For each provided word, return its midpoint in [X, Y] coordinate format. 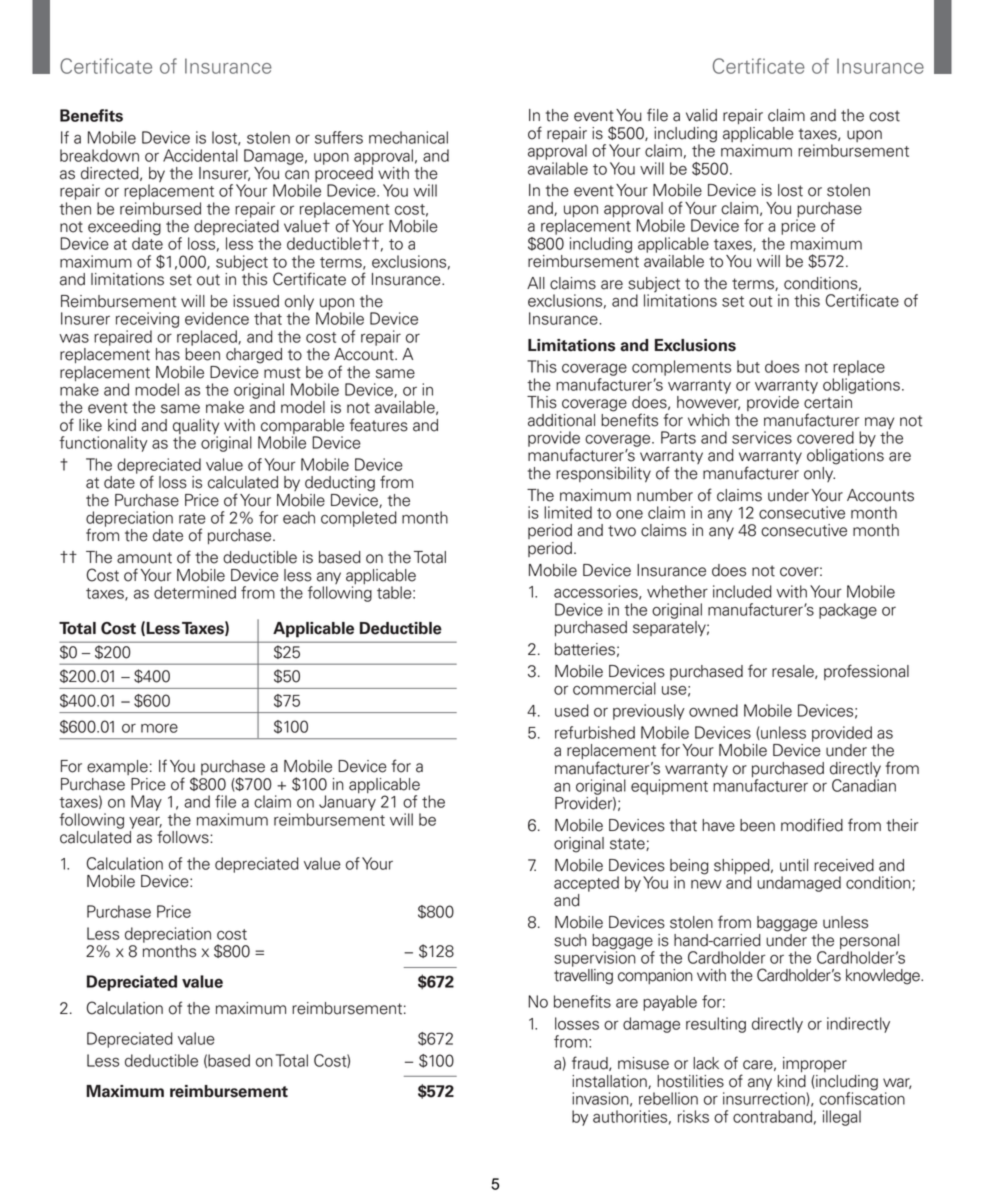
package [848, 611]
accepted [586, 884]
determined [195, 592]
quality [196, 428]
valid [701, 115]
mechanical [408, 137]
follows [184, 837]
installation [610, 1082]
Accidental [200, 155]
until [794, 865]
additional [561, 420]
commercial [614, 688]
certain [828, 402]
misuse [643, 1063]
